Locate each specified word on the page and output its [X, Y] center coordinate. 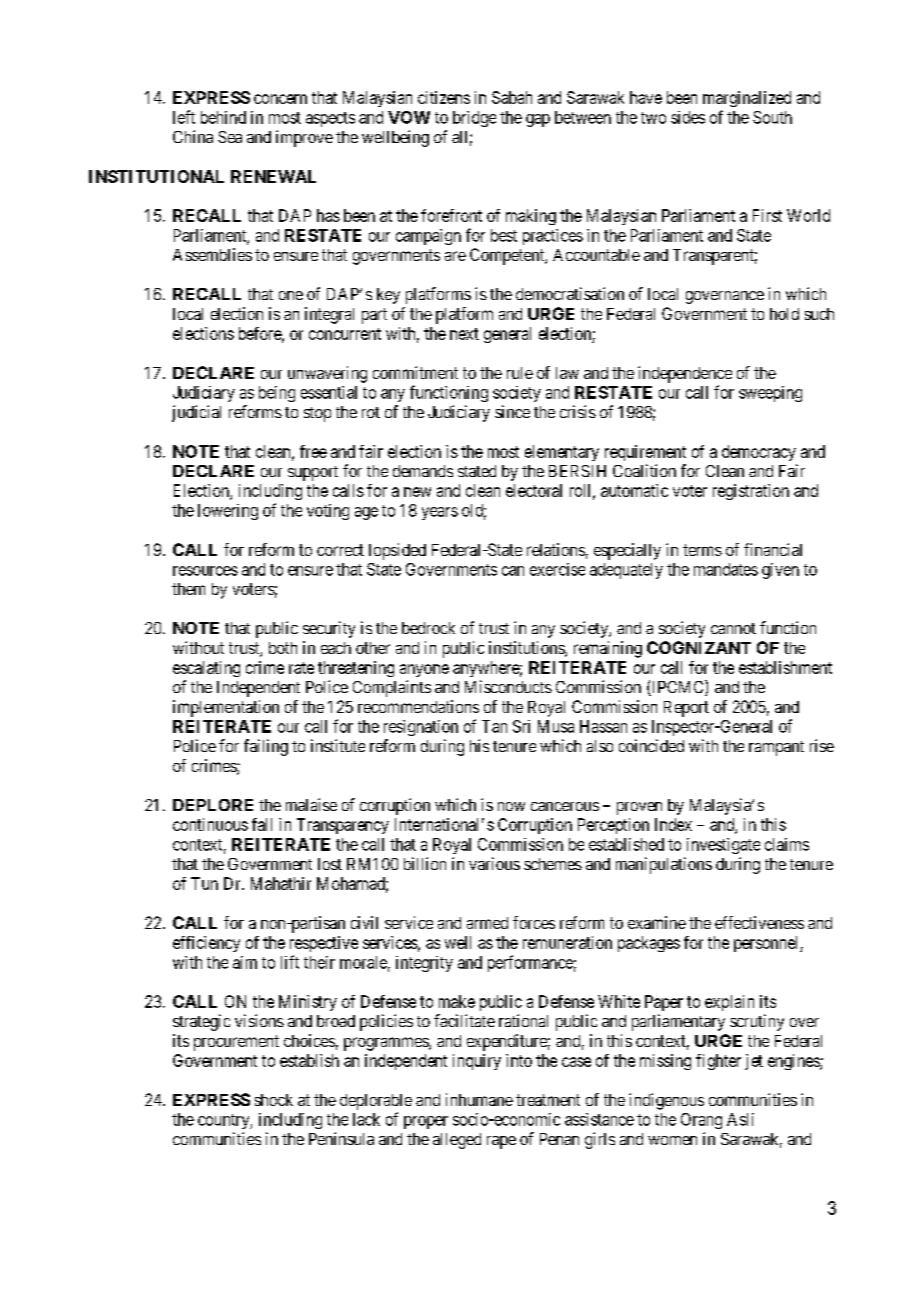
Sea [230, 137]
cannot [733, 628]
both [283, 648]
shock [274, 1100]
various [494, 863]
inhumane [479, 1099]
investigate [723, 846]
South [772, 117]
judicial [196, 413]
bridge [474, 119]
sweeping [770, 394]
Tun [204, 883]
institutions [527, 649]
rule [520, 373]
